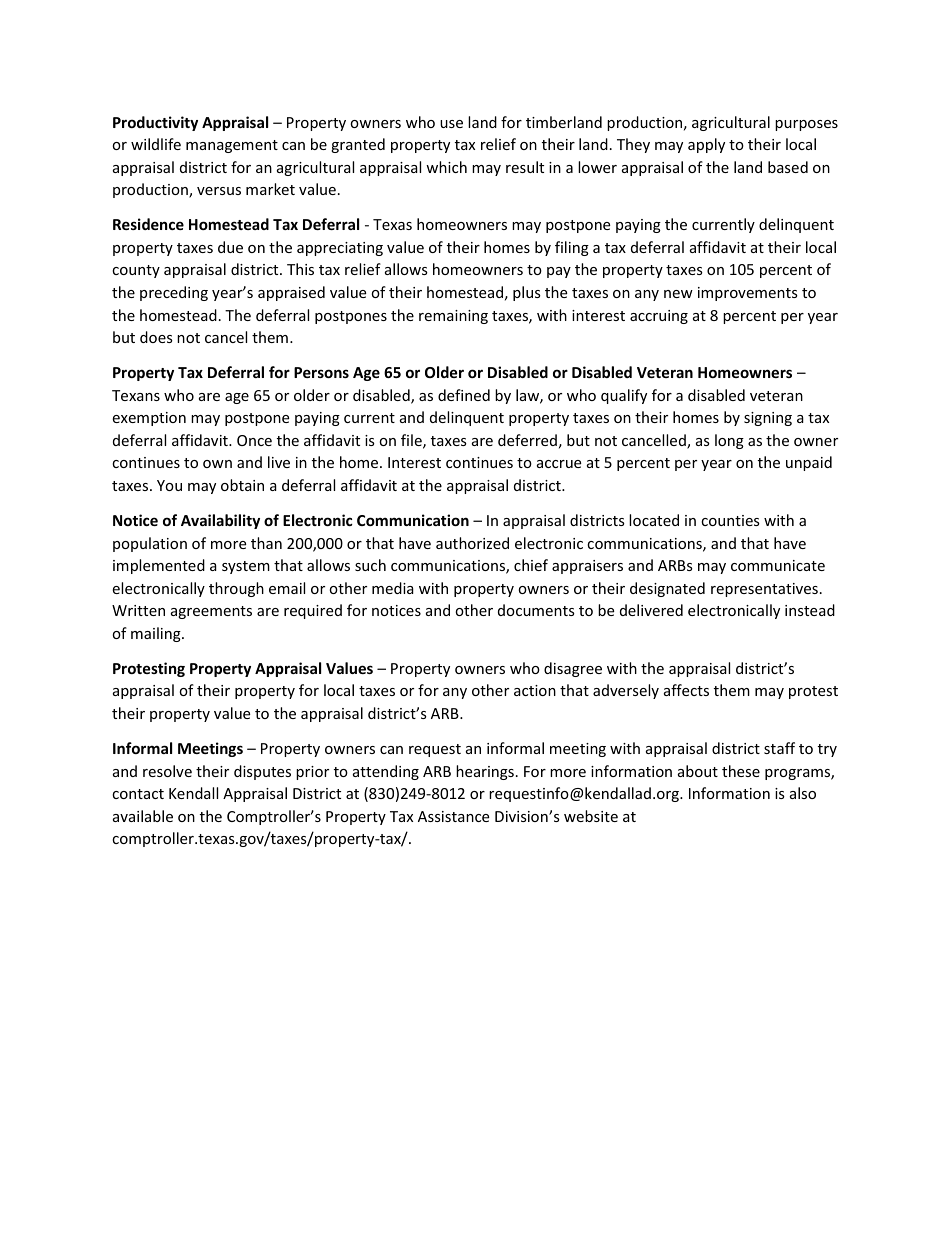 This screenshot has height=1233, width=952. Describe the element at coordinates (262, 772) in the screenshot. I see `disputes` at that location.
